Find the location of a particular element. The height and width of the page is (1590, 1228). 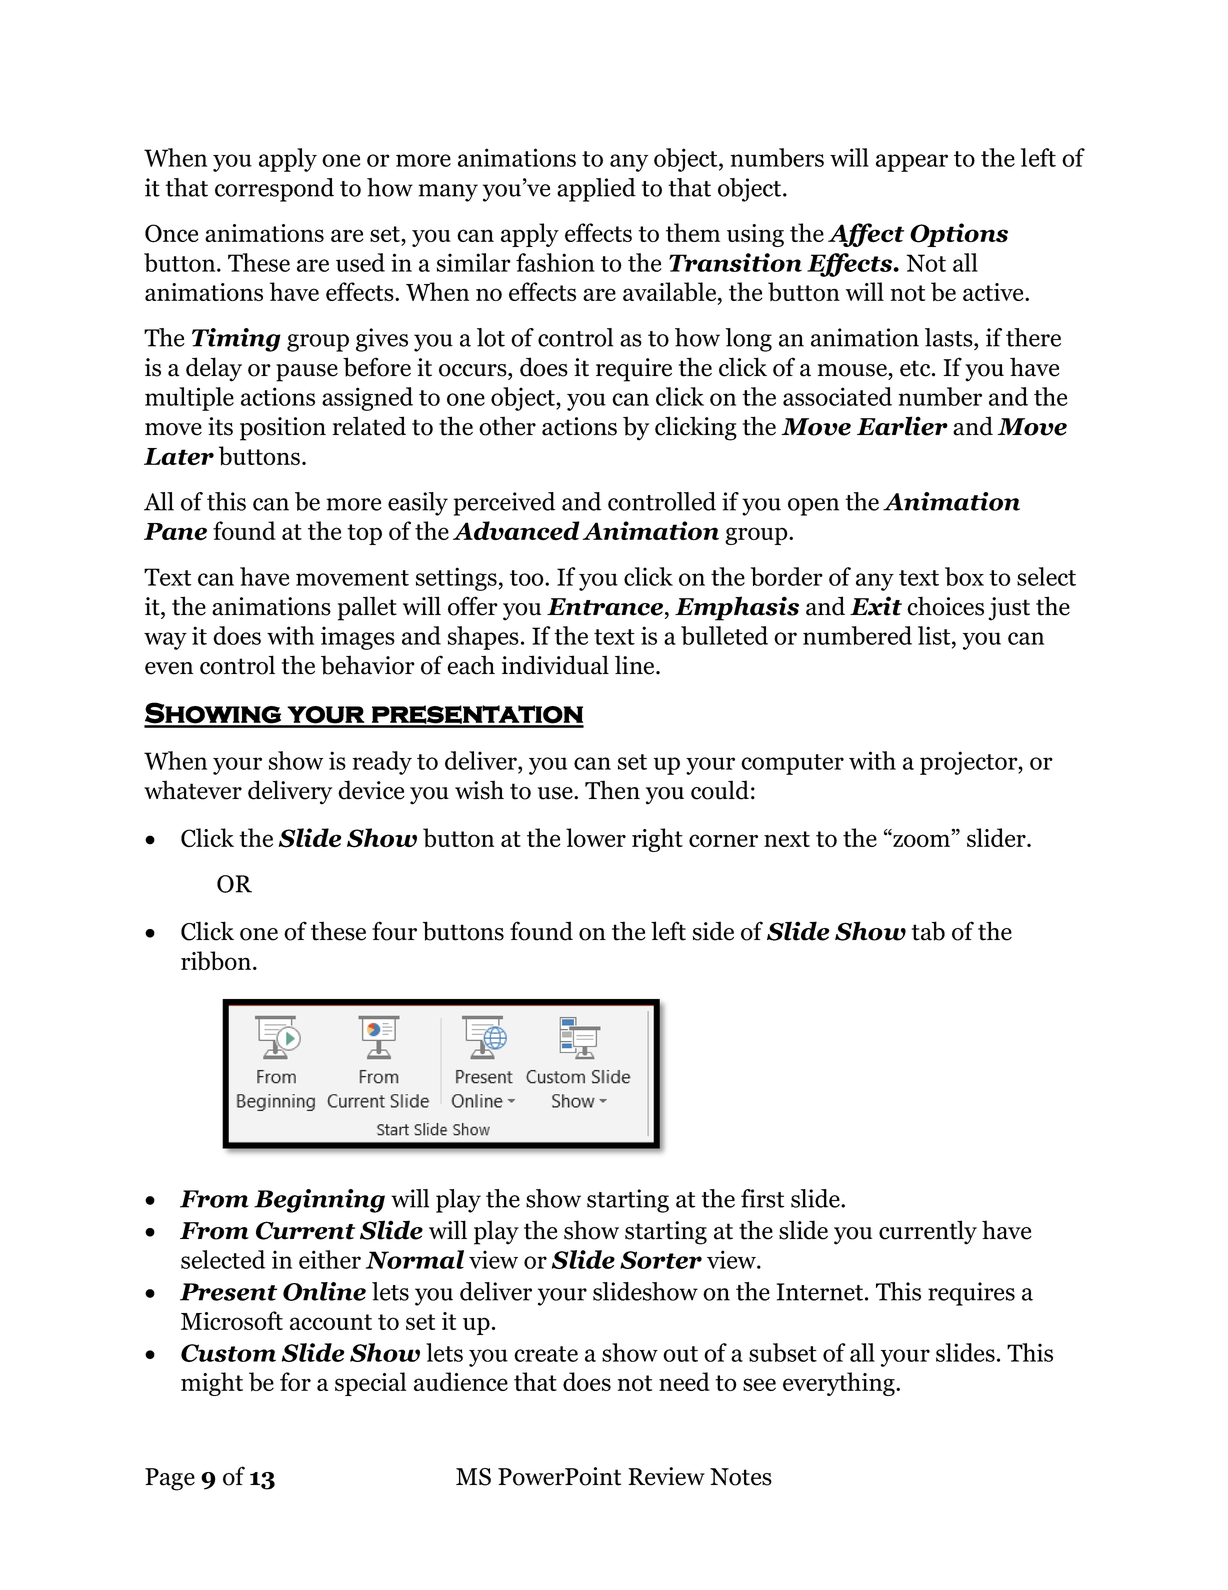

everything is located at coordinates (840, 1384).
